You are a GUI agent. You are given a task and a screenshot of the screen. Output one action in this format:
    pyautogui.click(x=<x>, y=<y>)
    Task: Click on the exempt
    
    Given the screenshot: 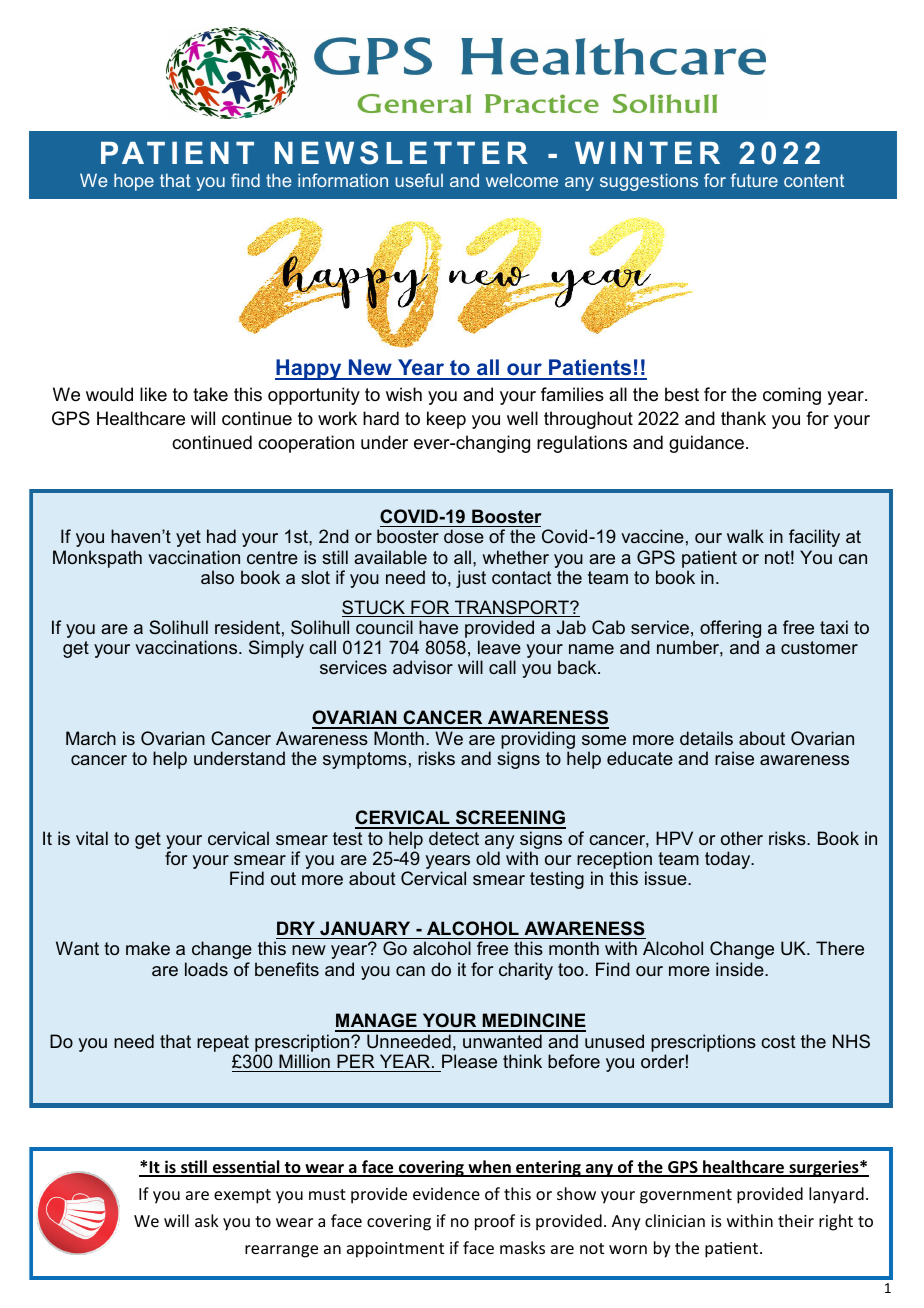 What is the action you would take?
    pyautogui.click(x=242, y=1196)
